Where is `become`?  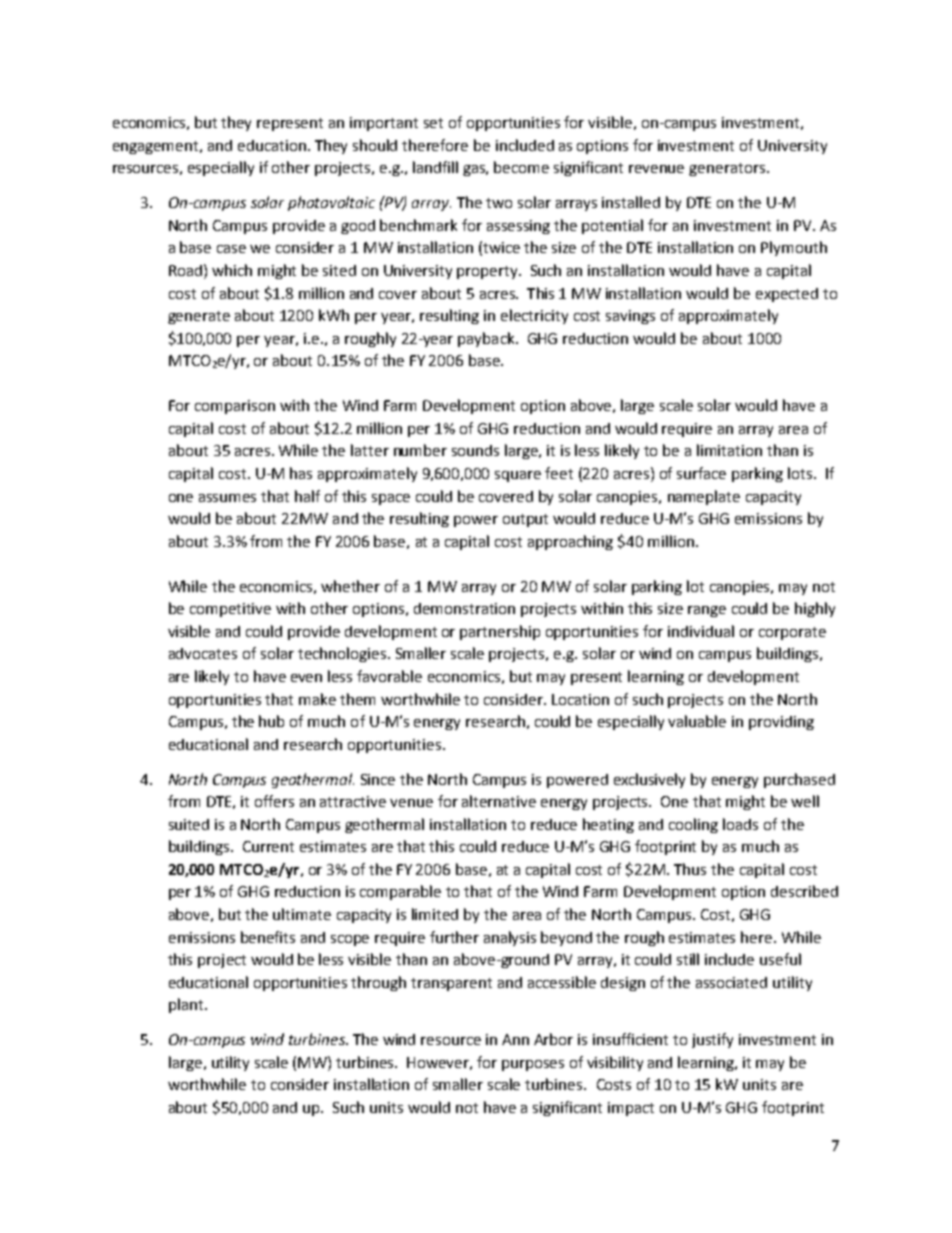 become is located at coordinates (521, 167).
